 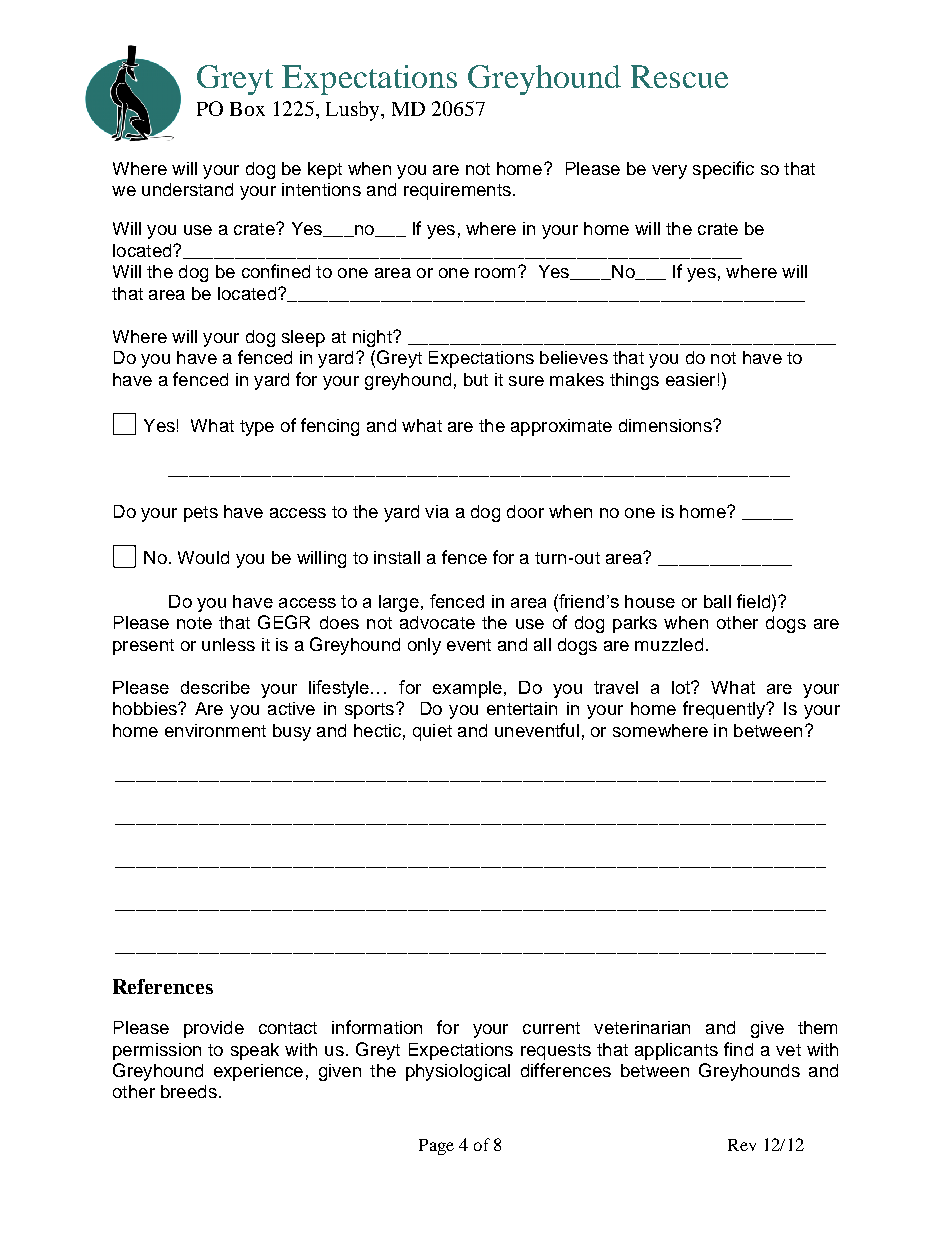 What do you see at coordinates (432, 732) in the screenshot?
I see `quiet` at bounding box center [432, 732].
